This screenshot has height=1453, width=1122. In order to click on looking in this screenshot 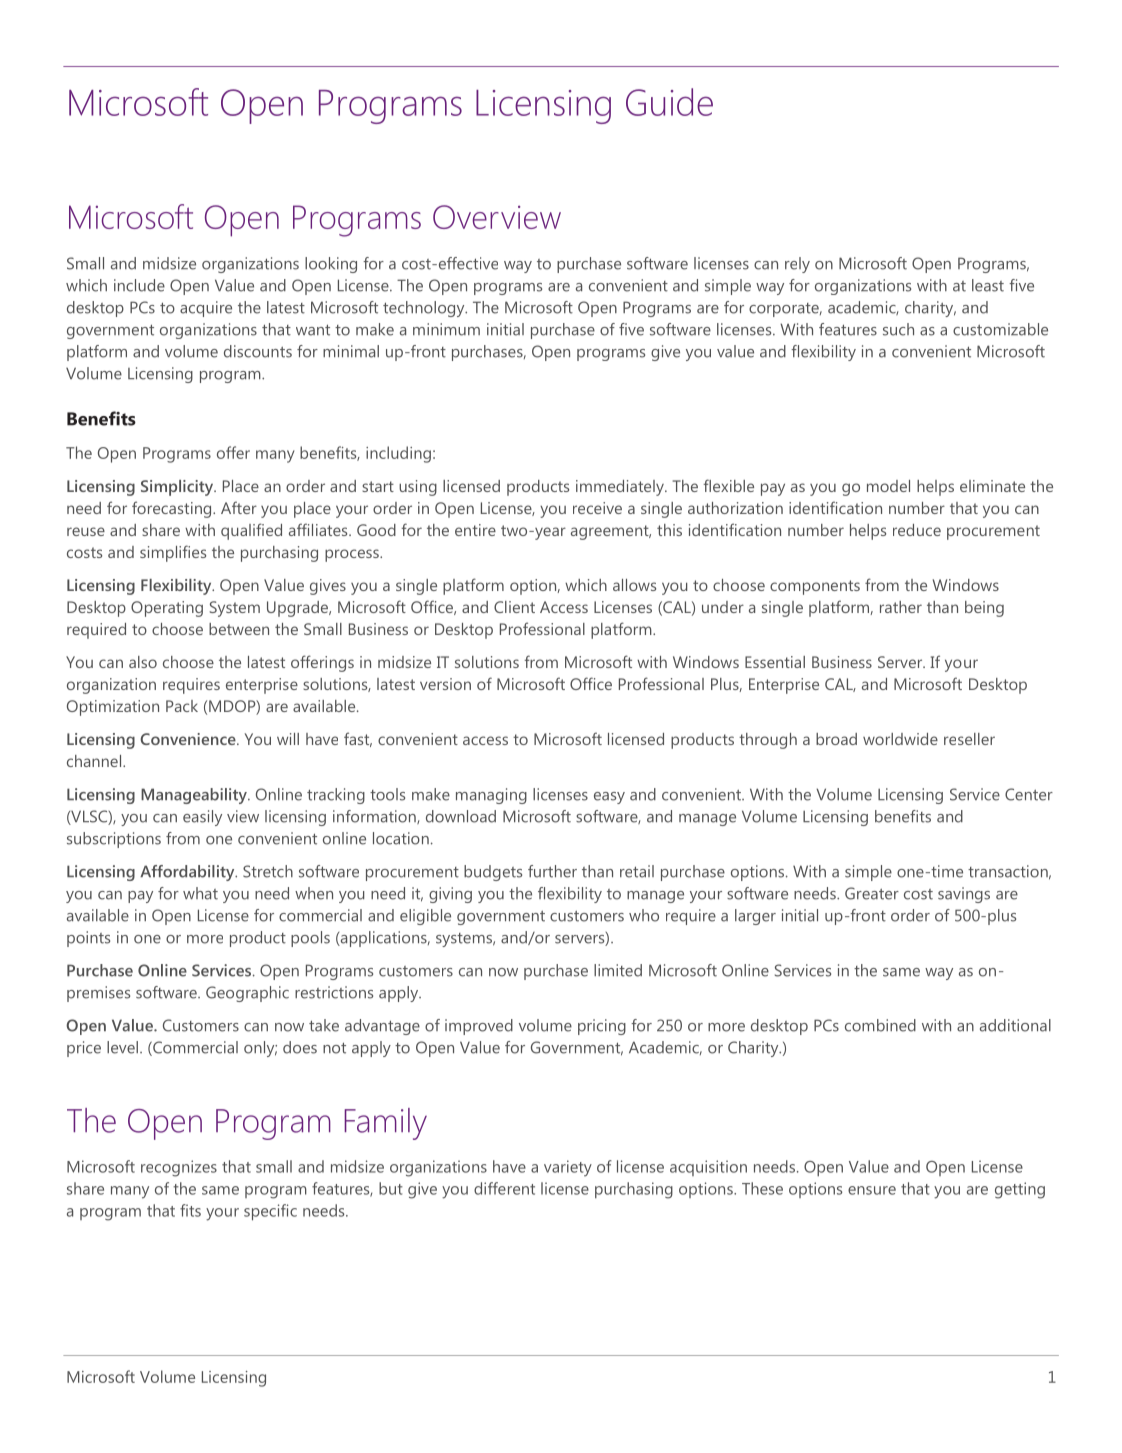, I will do `click(331, 265)`.
